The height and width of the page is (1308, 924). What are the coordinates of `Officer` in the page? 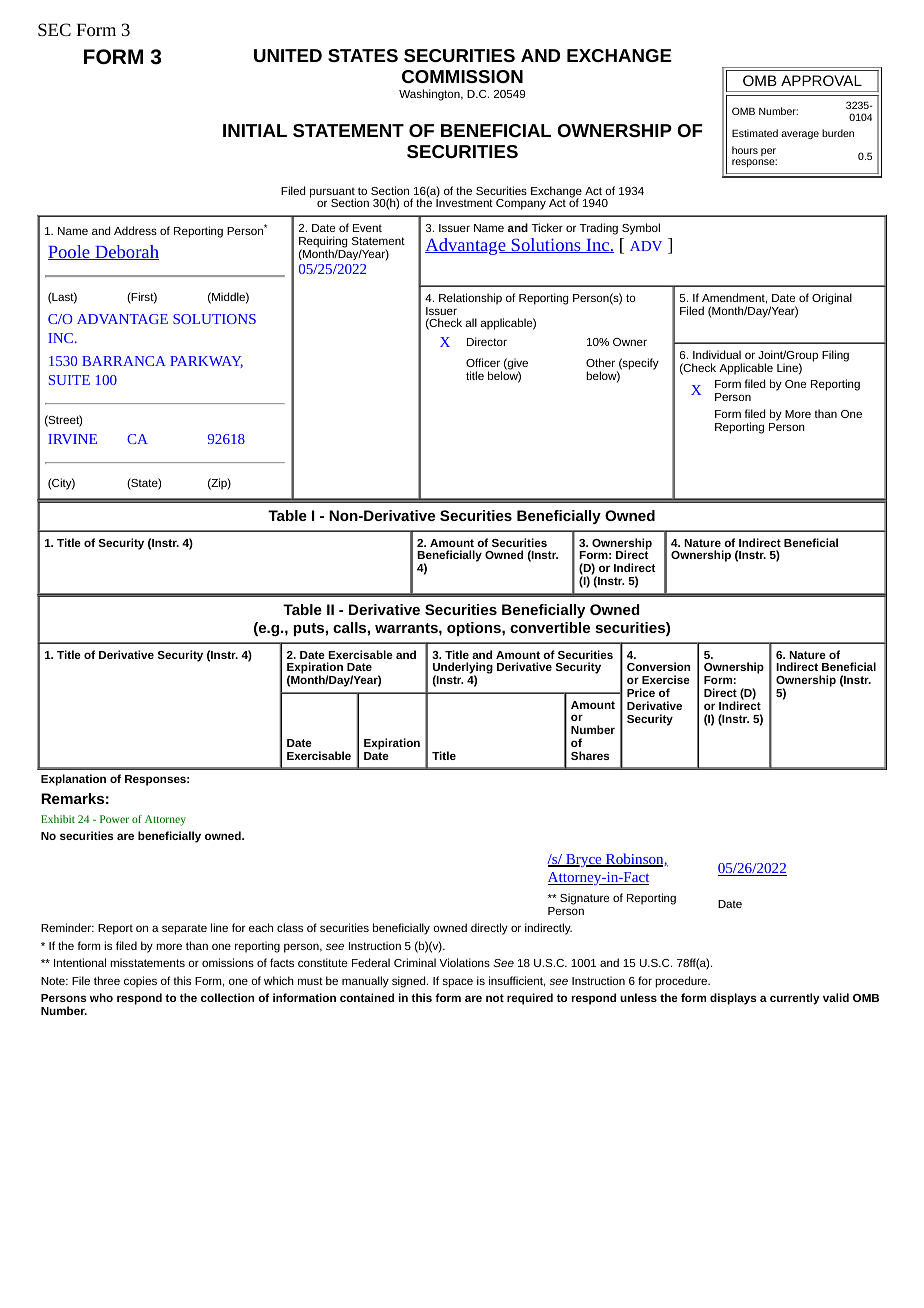 It's located at (483, 362).
